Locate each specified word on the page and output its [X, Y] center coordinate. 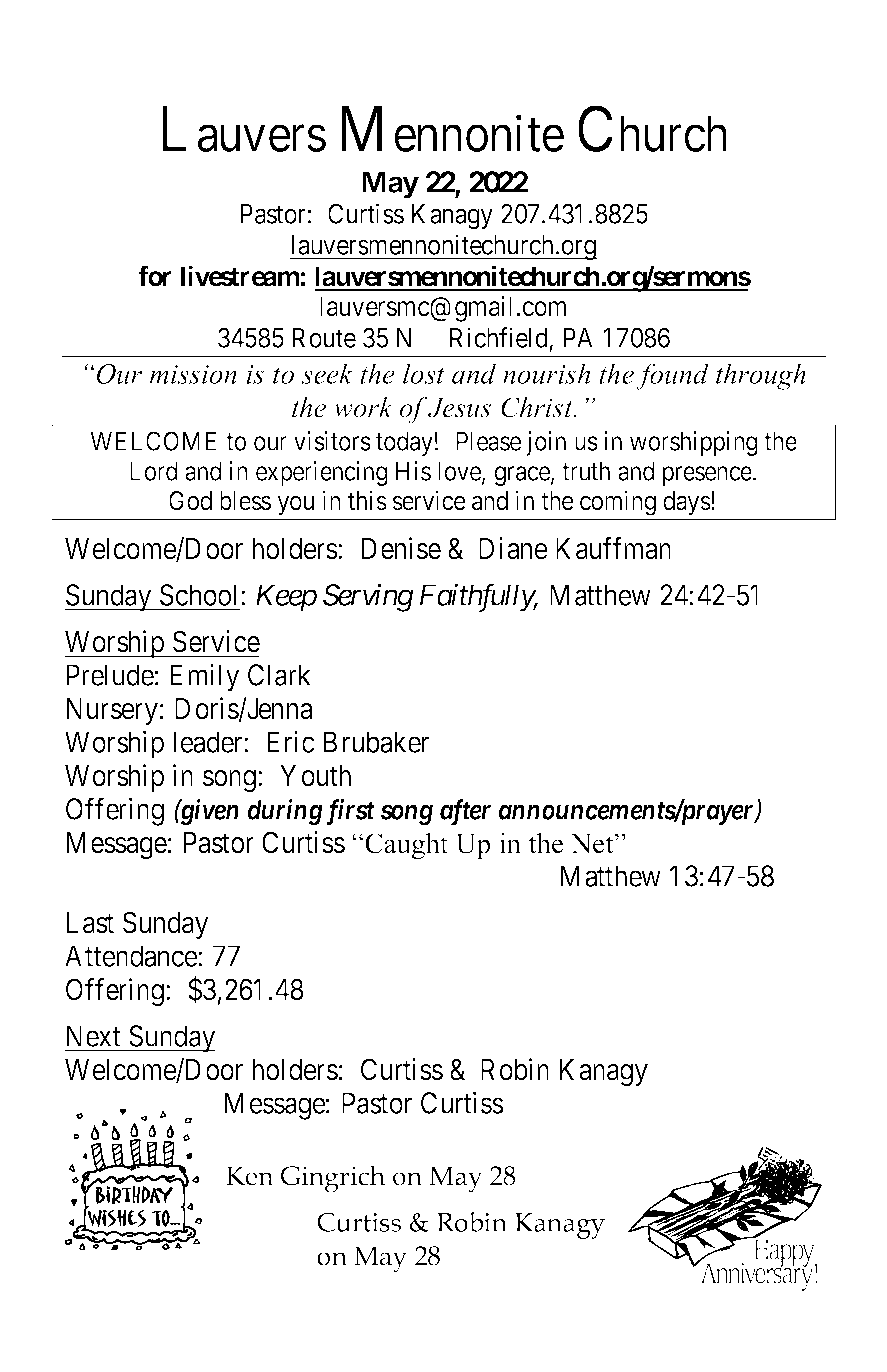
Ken [250, 1176]
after [465, 812]
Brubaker [376, 742]
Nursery [112, 711]
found [672, 376]
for [155, 276]
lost [424, 373]
